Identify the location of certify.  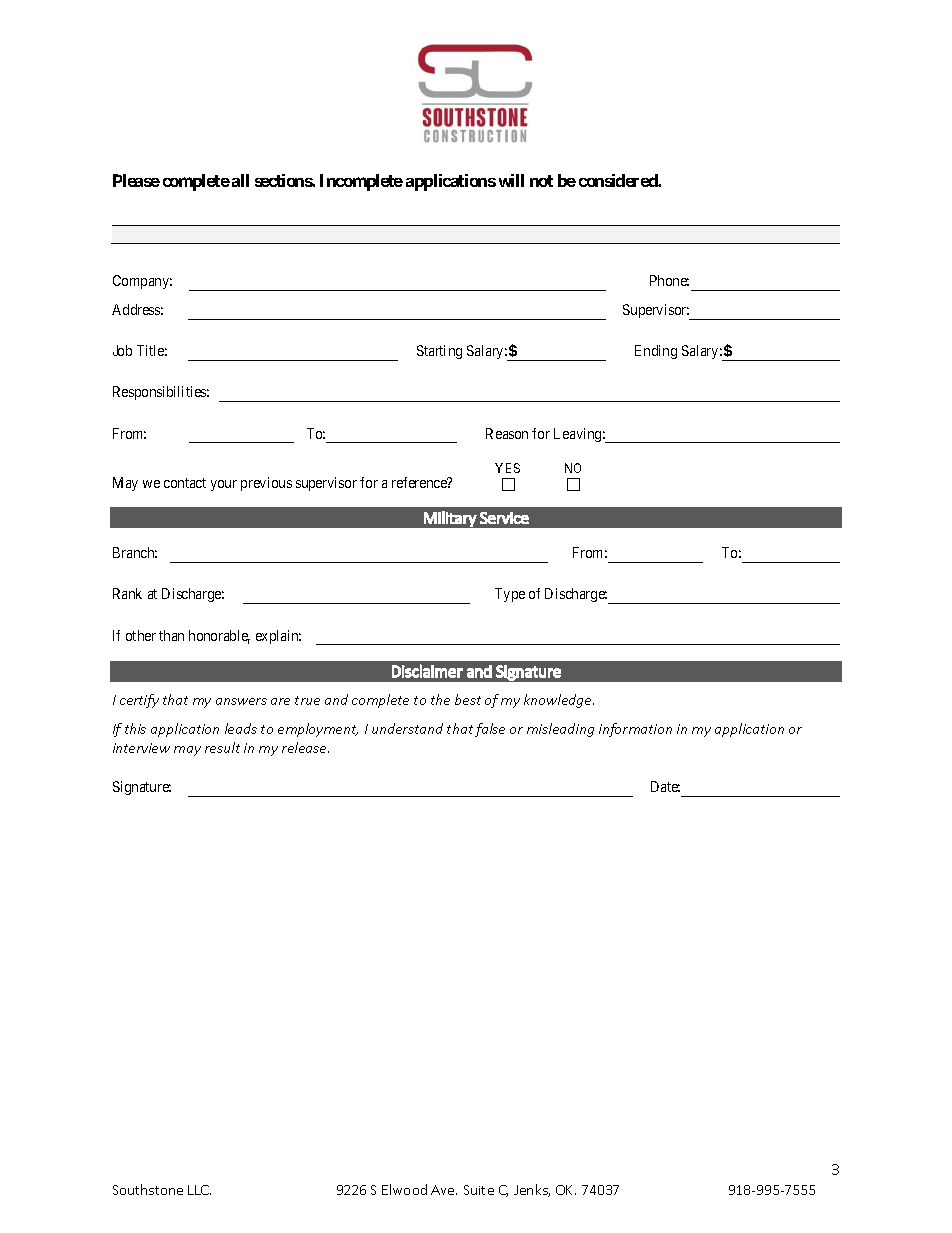
(139, 701).
